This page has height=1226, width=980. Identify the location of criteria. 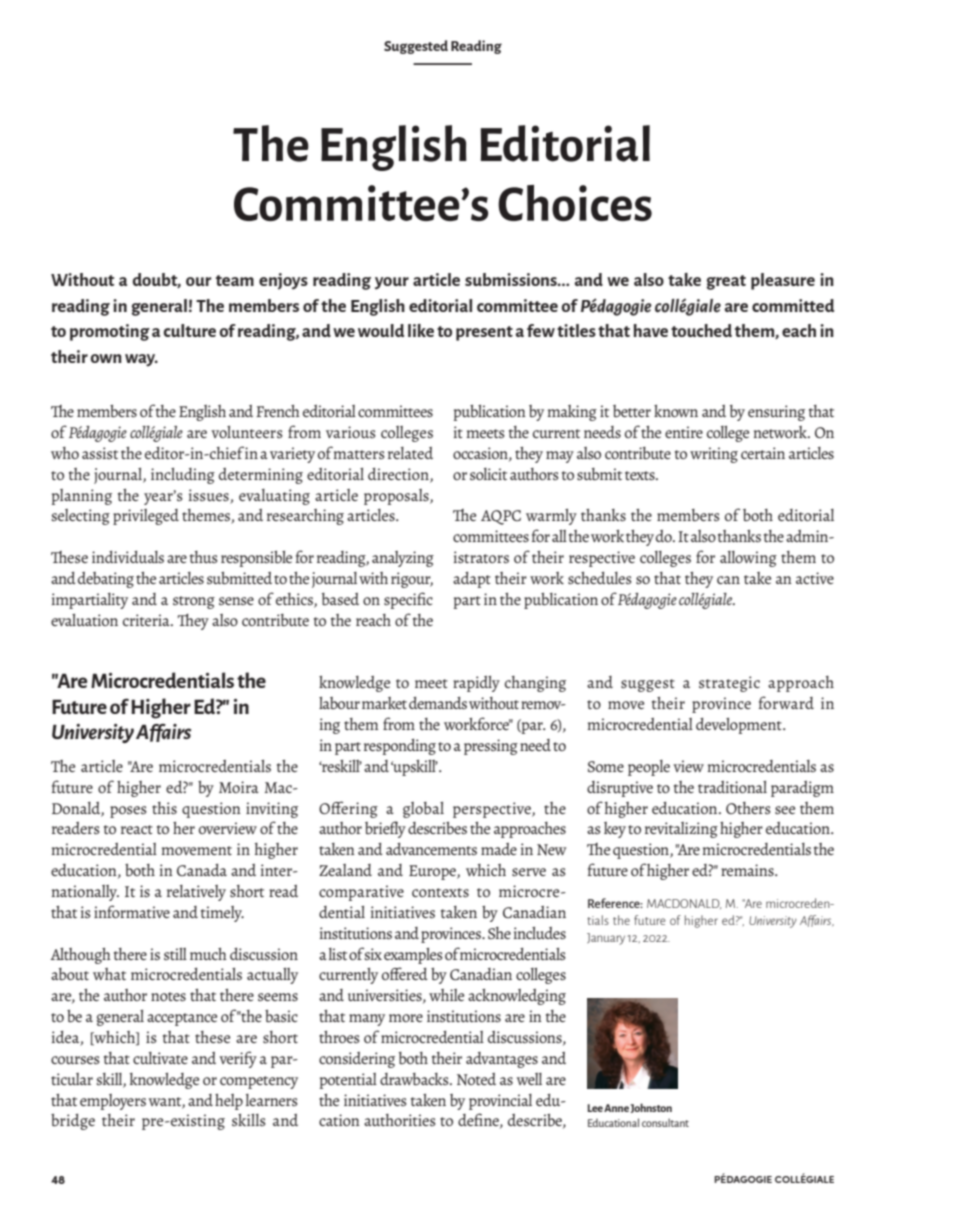
(147, 620).
